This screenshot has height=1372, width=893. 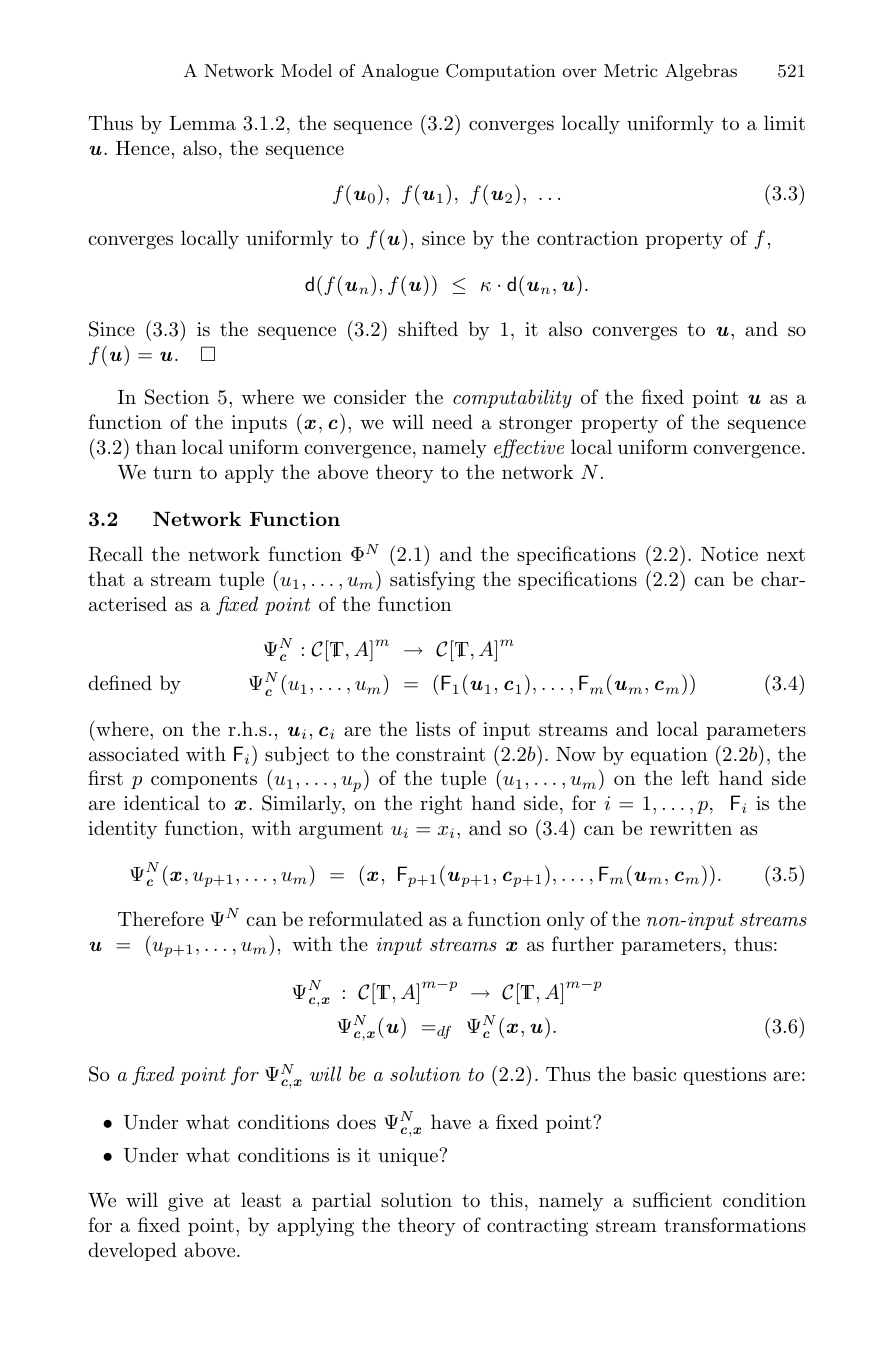 What do you see at coordinates (735, 1225) in the screenshot?
I see `transformations` at bounding box center [735, 1225].
